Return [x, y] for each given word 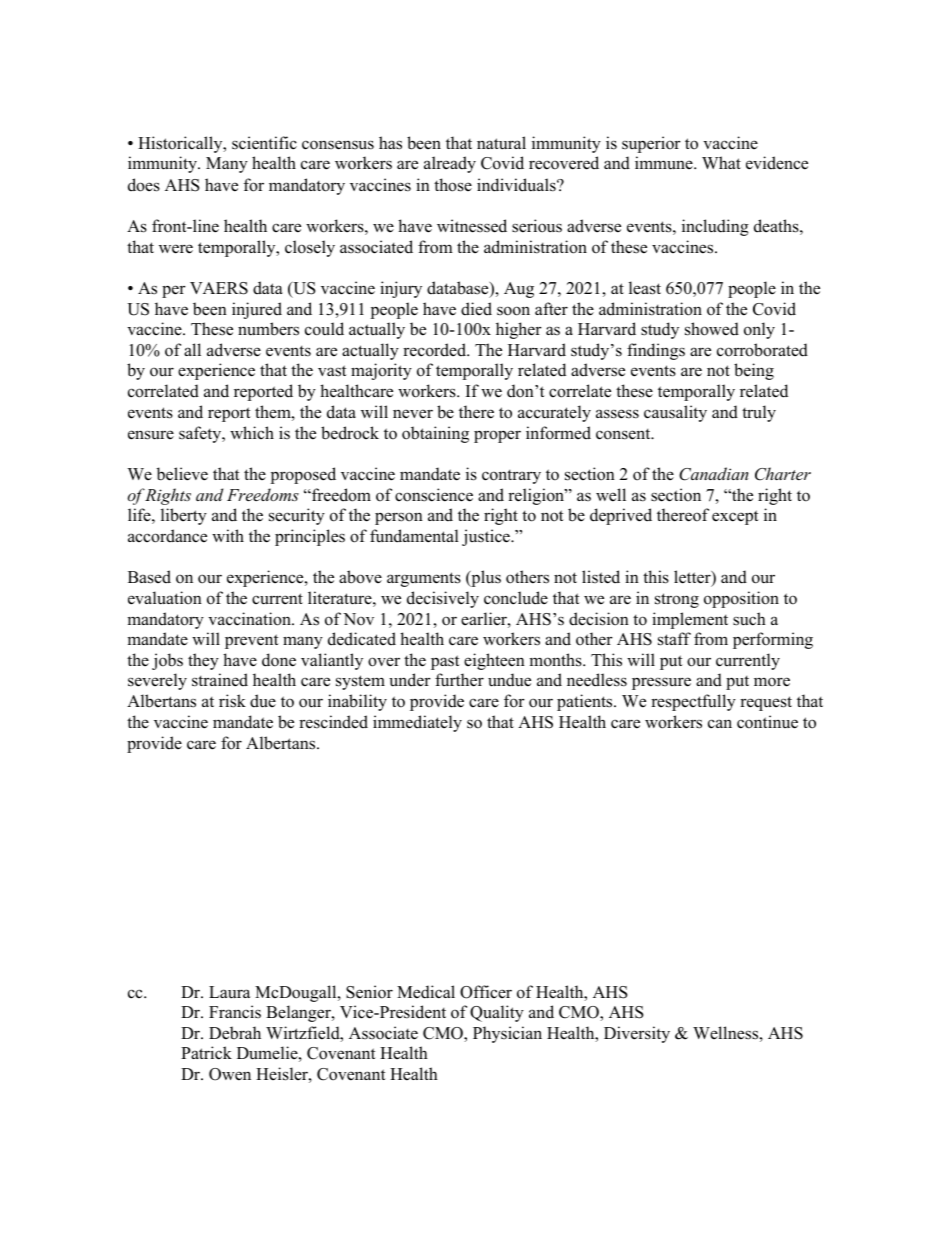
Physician [507, 1034]
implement [690, 620]
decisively [443, 599]
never [413, 414]
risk [232, 701]
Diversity [637, 1034]
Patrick [206, 1053]
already [450, 164]
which [252, 432]
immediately [417, 723]
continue [767, 722]
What [721, 162]
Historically [181, 144]
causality [675, 413]
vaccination [250, 619]
